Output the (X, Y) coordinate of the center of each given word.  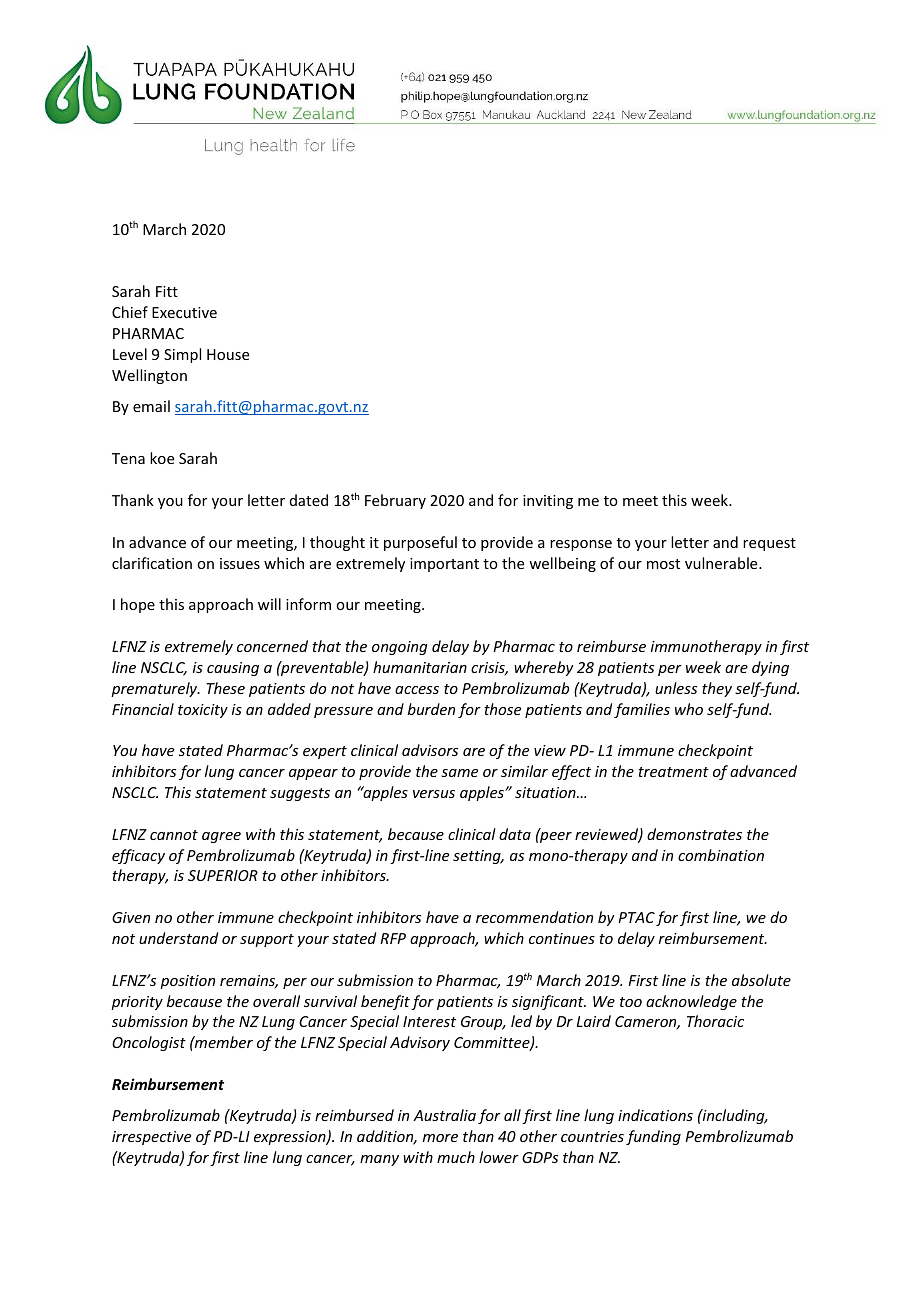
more (440, 1138)
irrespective (151, 1138)
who (689, 709)
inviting (548, 502)
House (228, 354)
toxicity (203, 711)
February (395, 501)
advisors (430, 750)
